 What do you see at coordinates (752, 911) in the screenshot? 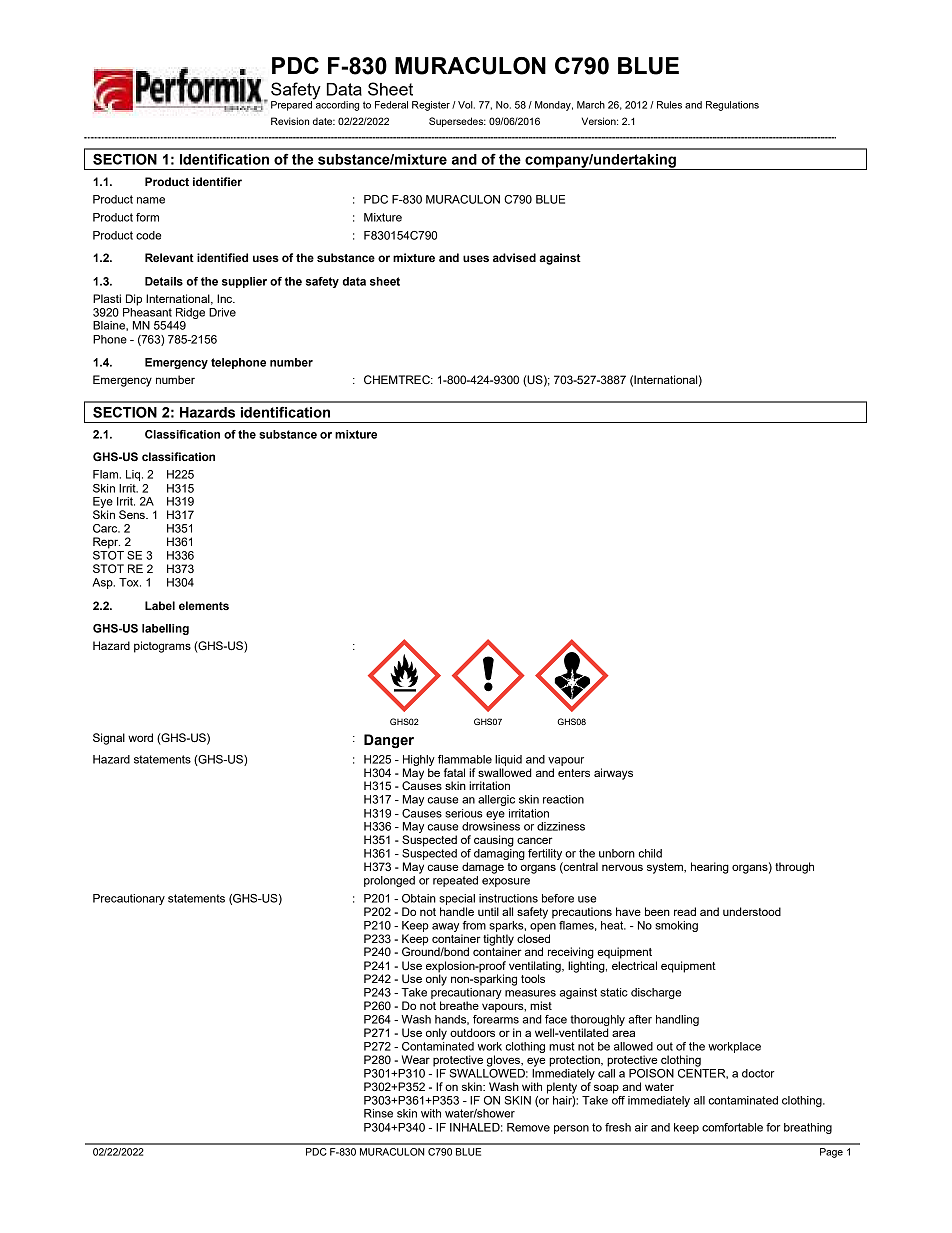
I see `understood` at bounding box center [752, 911].
